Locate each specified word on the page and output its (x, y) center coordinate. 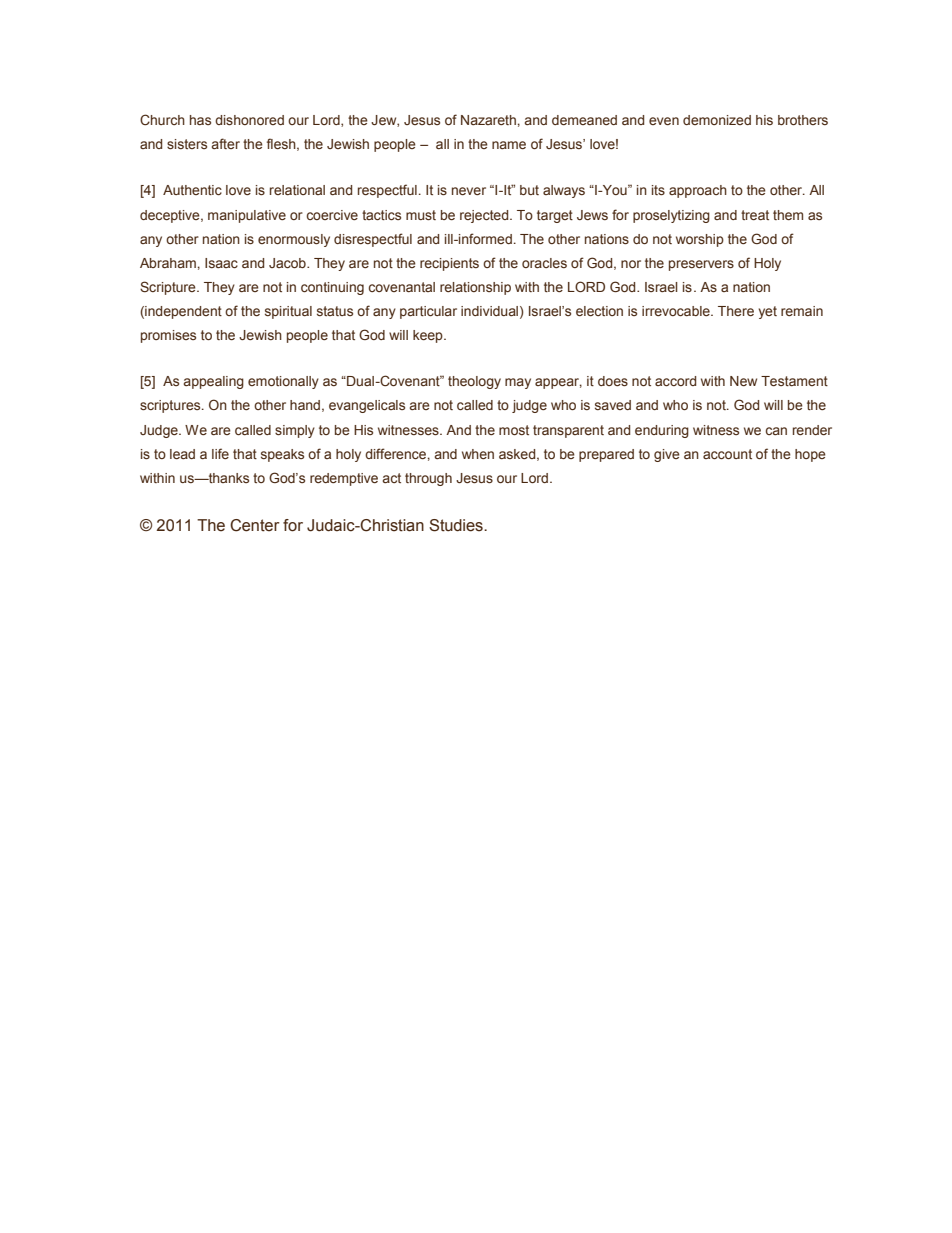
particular (428, 312)
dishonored (249, 120)
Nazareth (488, 120)
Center (255, 525)
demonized (717, 120)
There (736, 311)
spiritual (288, 312)
